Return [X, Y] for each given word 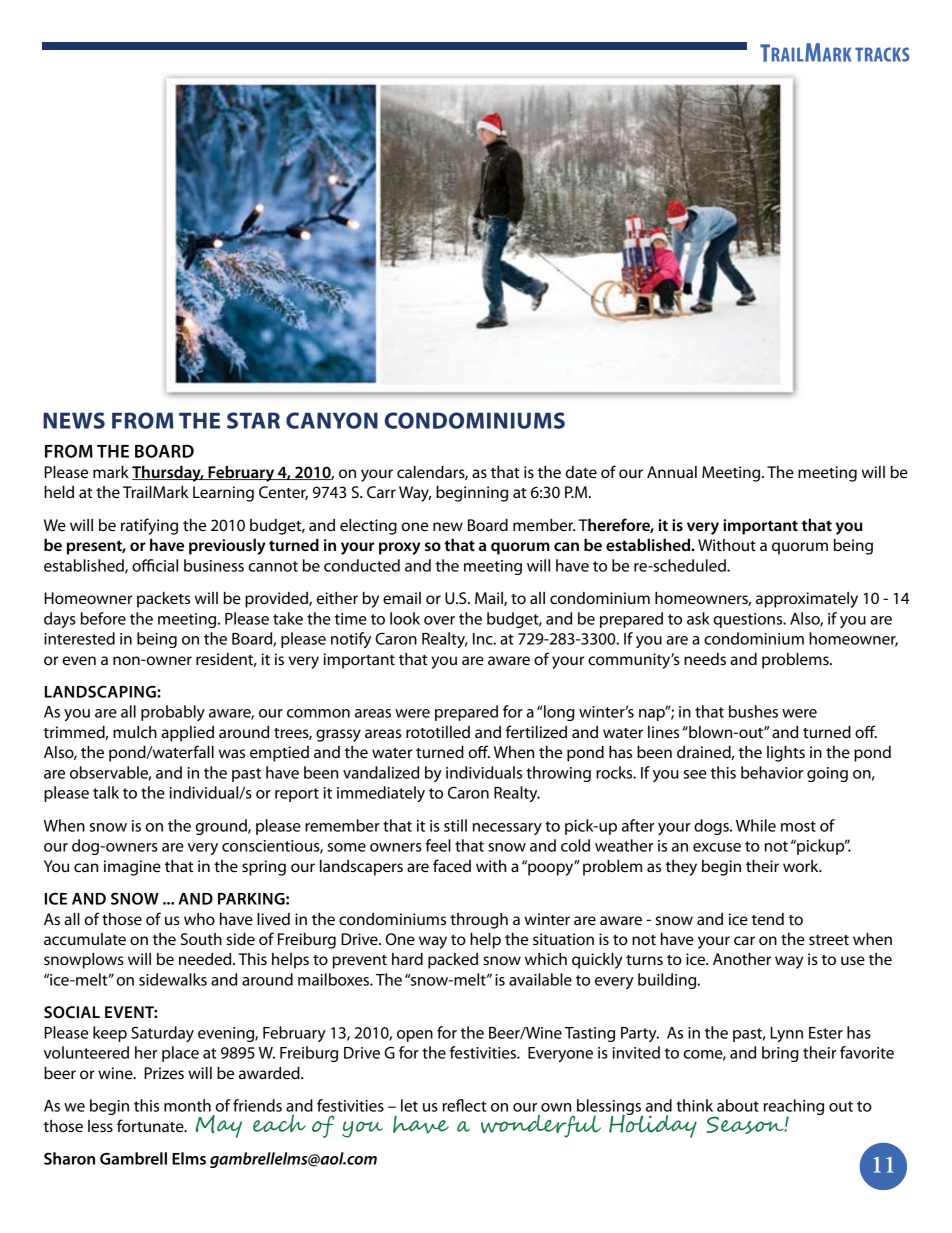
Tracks [882, 54]
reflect [464, 1105]
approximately [807, 600]
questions [749, 620]
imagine [132, 868]
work [802, 866]
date [581, 472]
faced [452, 865]
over [439, 620]
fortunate [151, 1125]
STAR [253, 420]
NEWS [74, 420]
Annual [672, 472]
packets [163, 600]
